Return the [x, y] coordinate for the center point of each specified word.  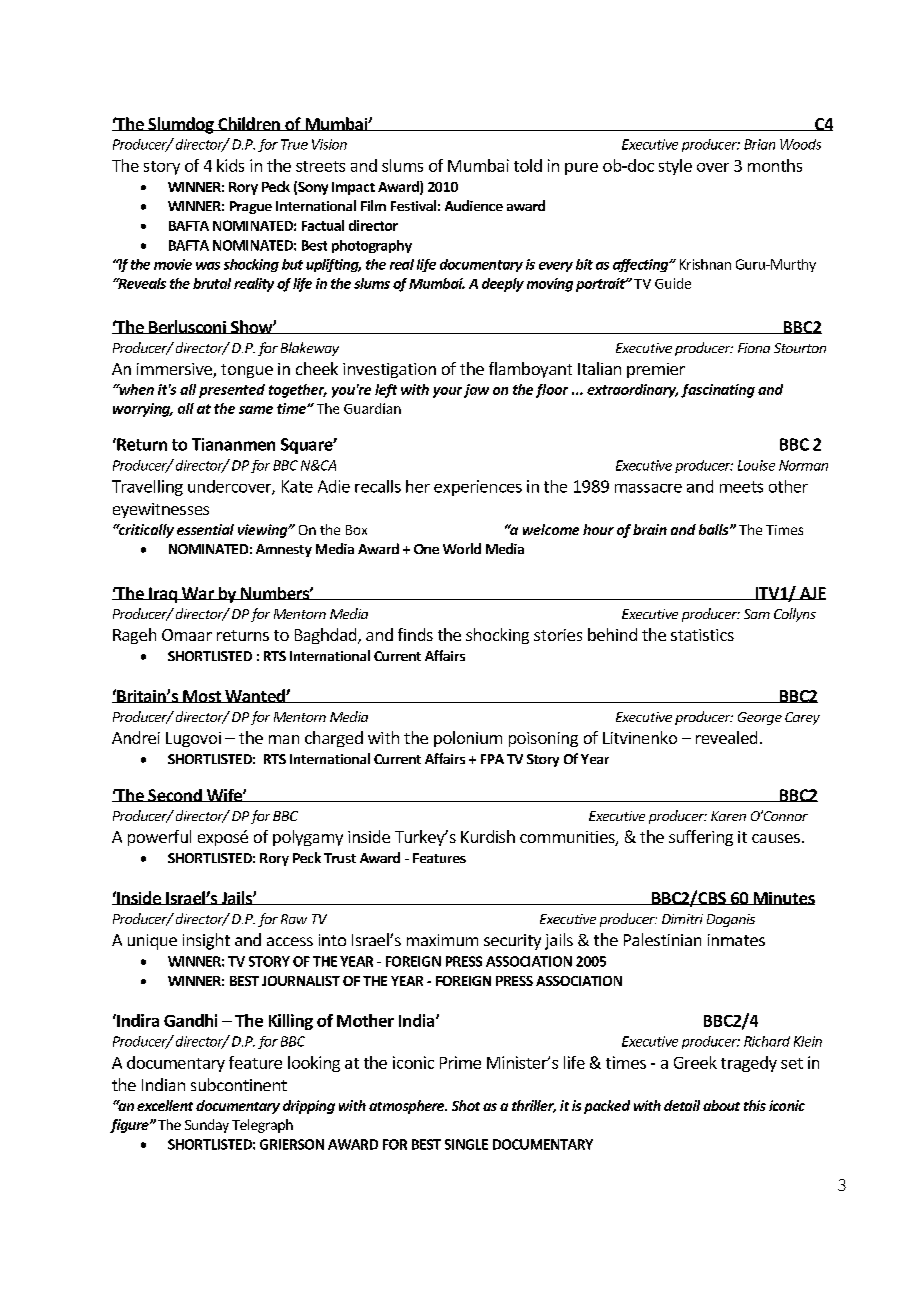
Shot [466, 1105]
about [721, 1105]
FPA [492, 759]
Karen [728, 816]
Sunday [207, 1126]
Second [175, 795]
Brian [759, 144]
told [528, 165]
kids [230, 165]
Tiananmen [233, 444]
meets [741, 487]
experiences [478, 488]
